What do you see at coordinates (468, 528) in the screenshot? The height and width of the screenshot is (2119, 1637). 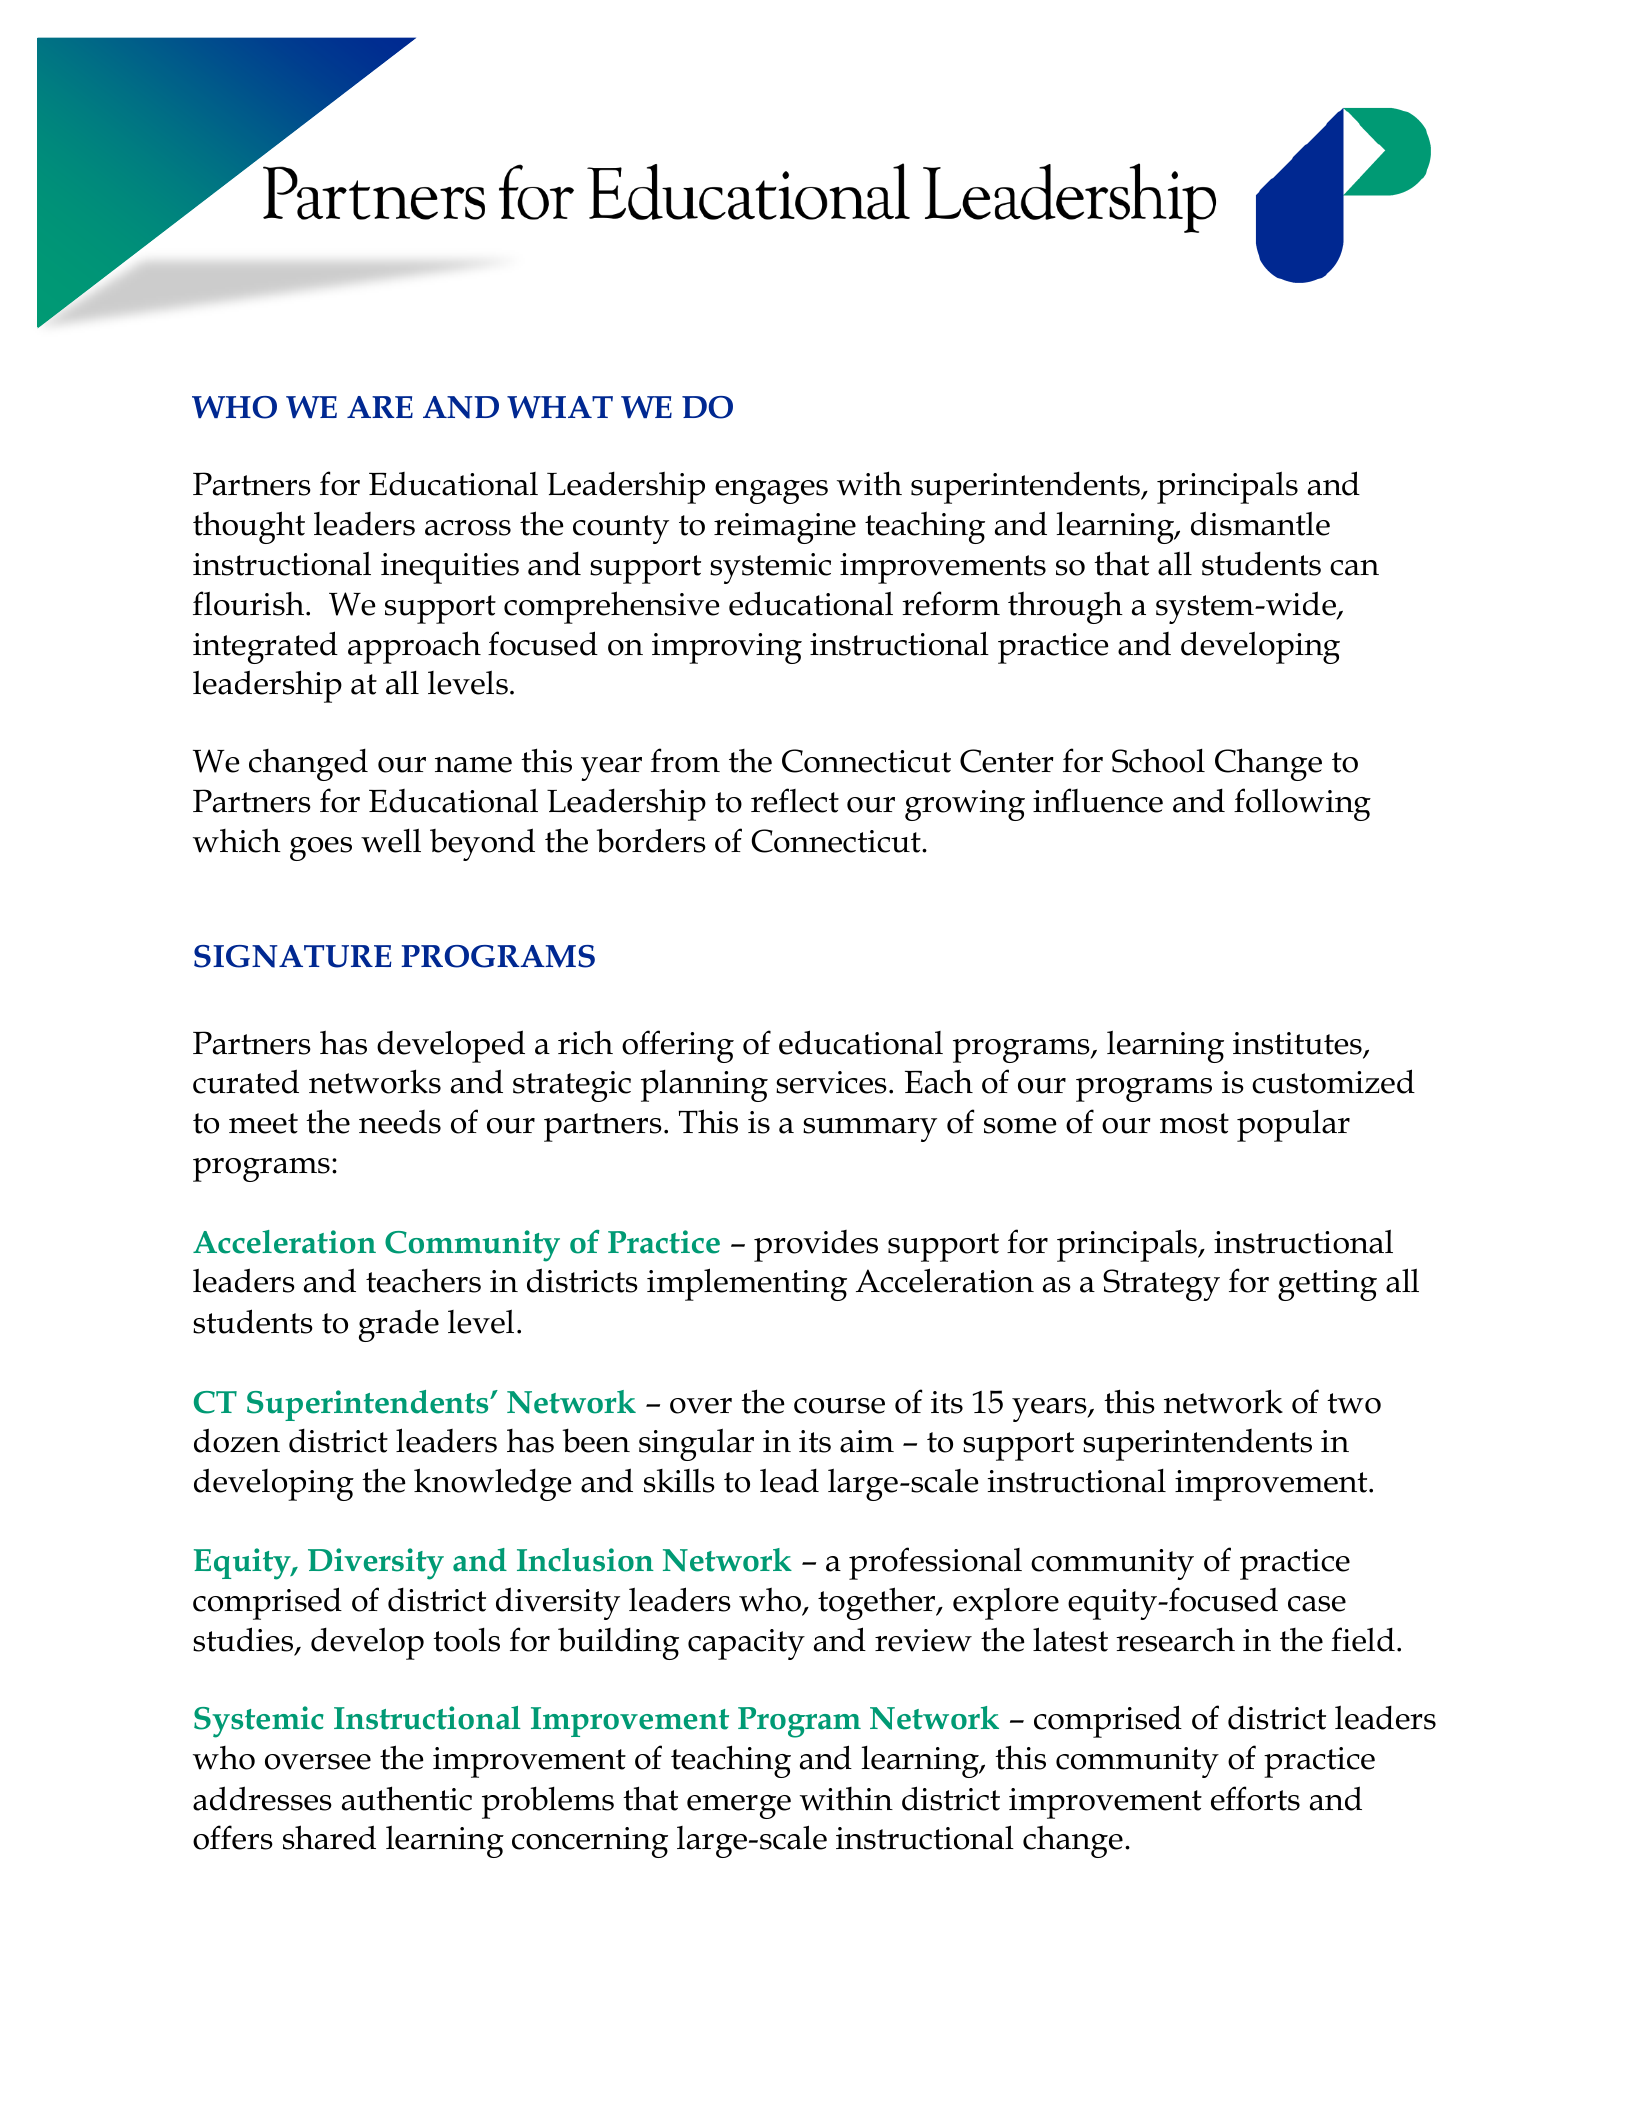 I see `across` at bounding box center [468, 528].
